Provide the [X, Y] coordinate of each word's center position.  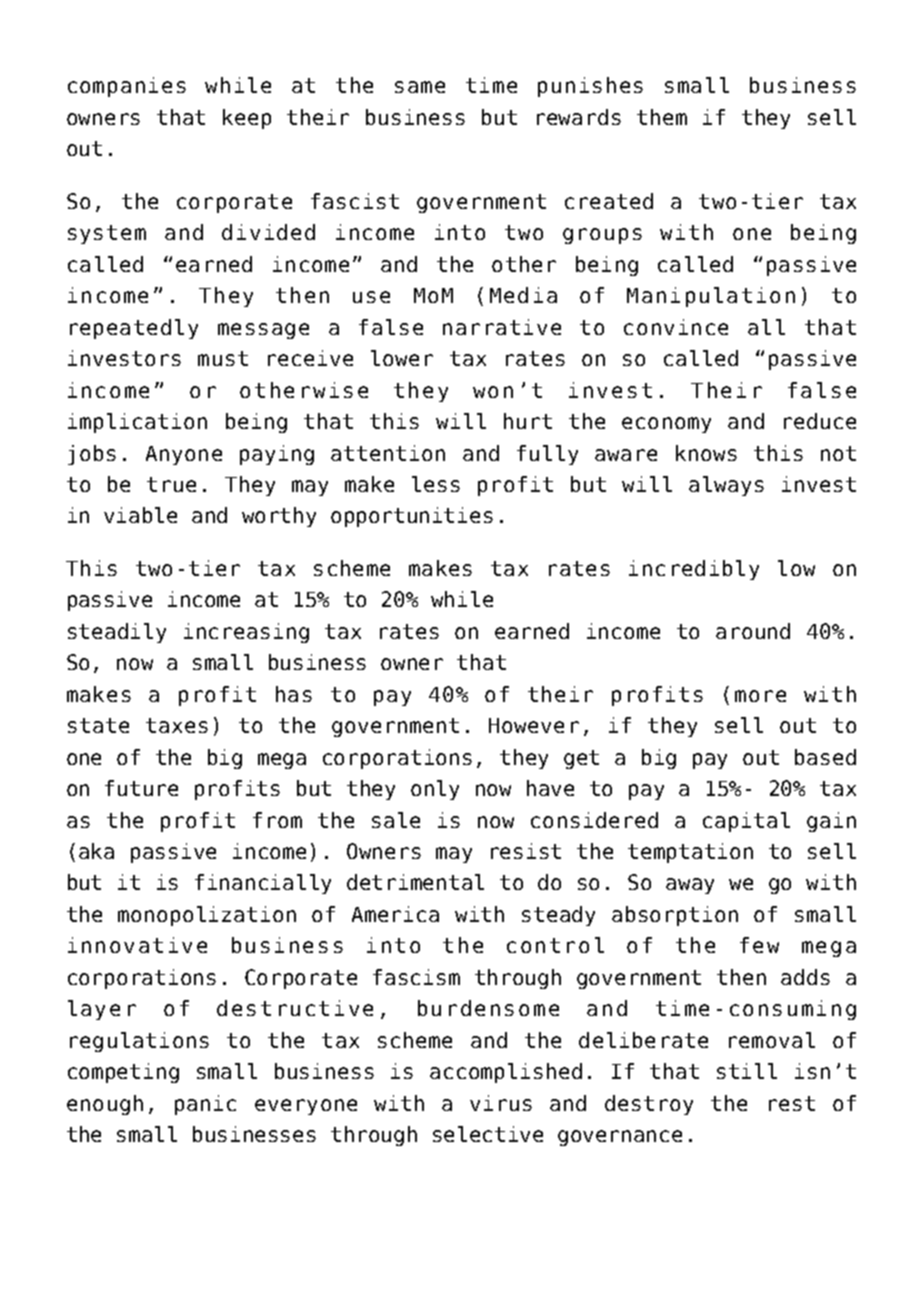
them [662, 117]
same [420, 87]
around [753, 631]
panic [205, 1105]
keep [247, 119]
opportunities [412, 517]
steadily [117, 633]
